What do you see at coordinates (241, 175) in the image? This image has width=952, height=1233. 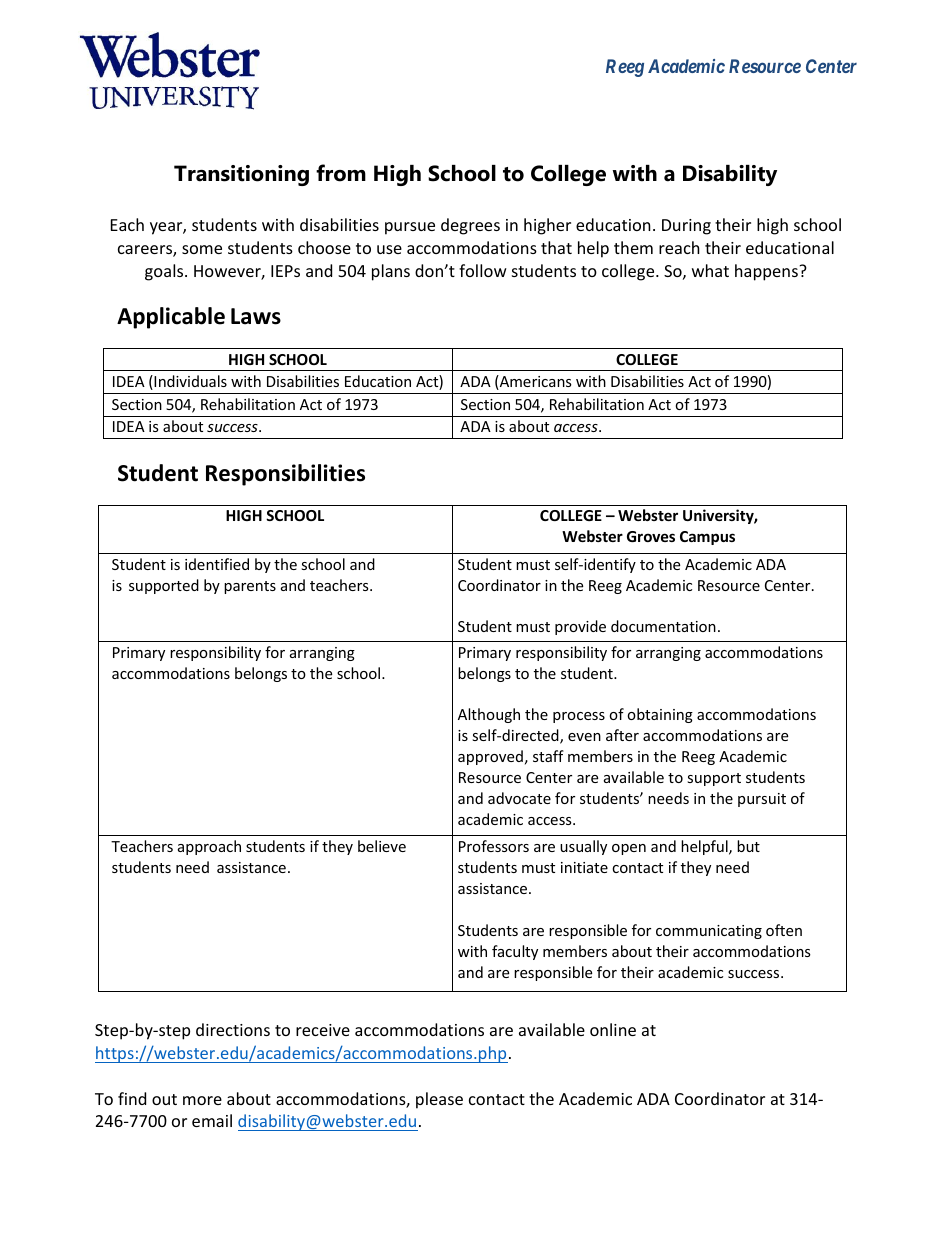 I see `Transitioning` at bounding box center [241, 175].
